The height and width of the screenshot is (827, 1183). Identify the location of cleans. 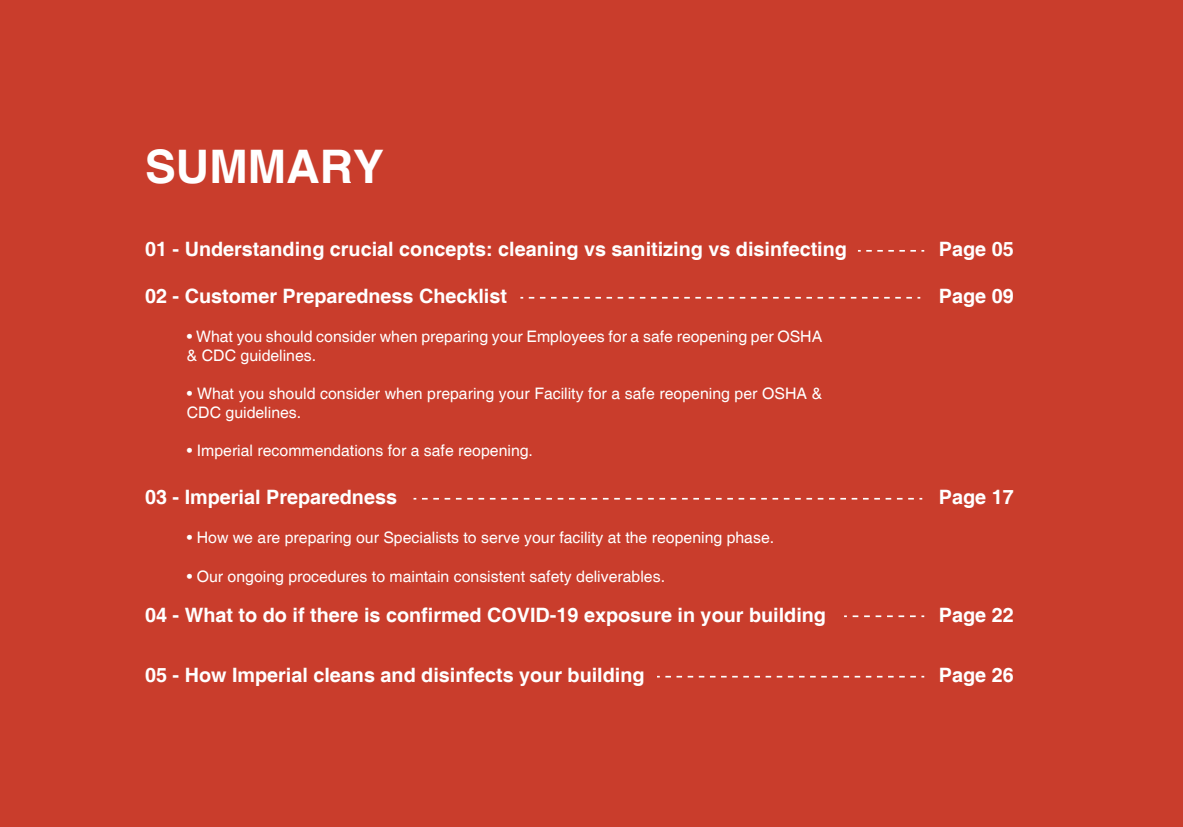
(344, 675).
